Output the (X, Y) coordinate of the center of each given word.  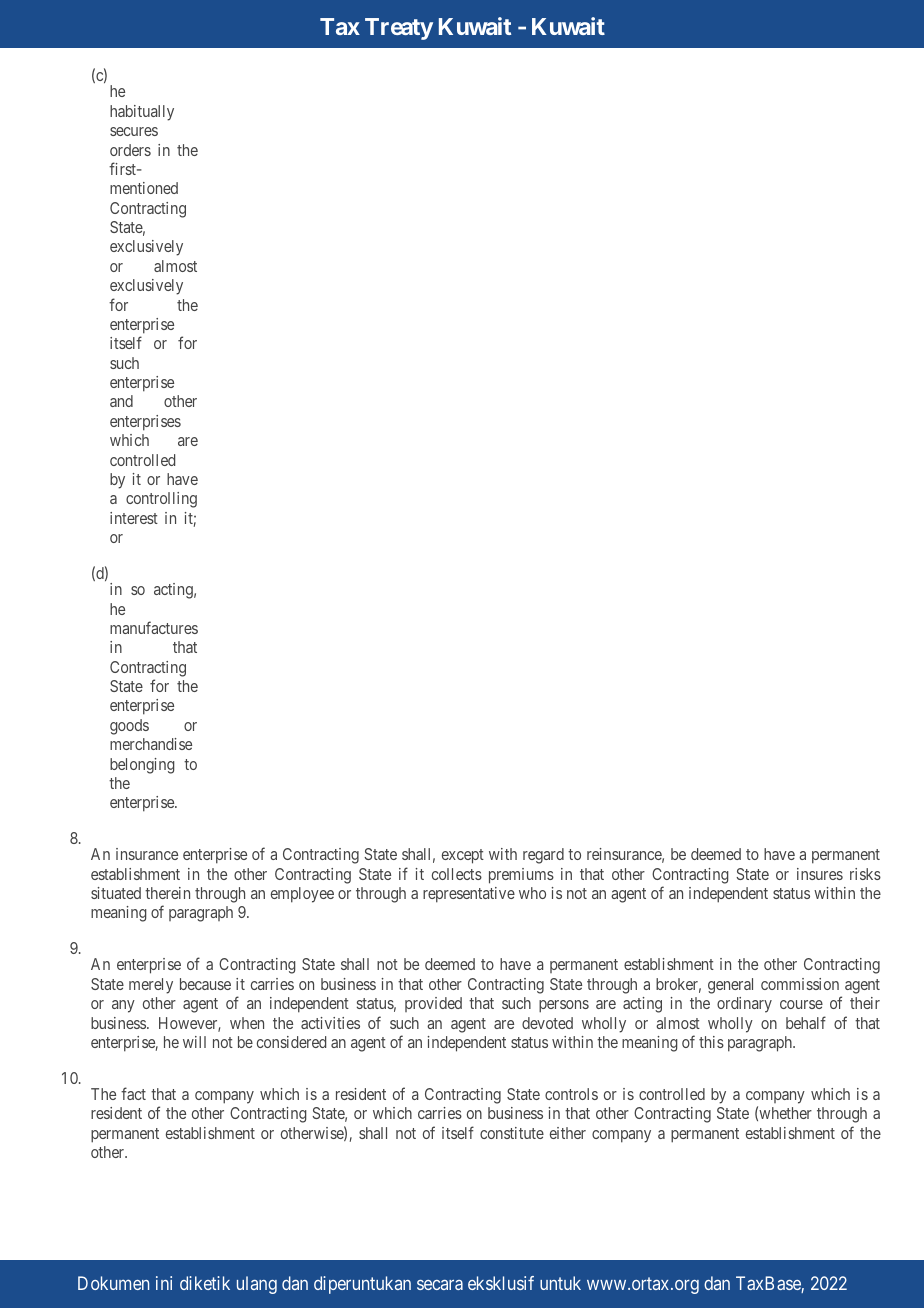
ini (164, 1283)
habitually (142, 113)
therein (167, 893)
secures (134, 131)
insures (820, 874)
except (463, 856)
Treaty (399, 29)
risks (865, 874)
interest (134, 518)
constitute (512, 1133)
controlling (161, 500)
